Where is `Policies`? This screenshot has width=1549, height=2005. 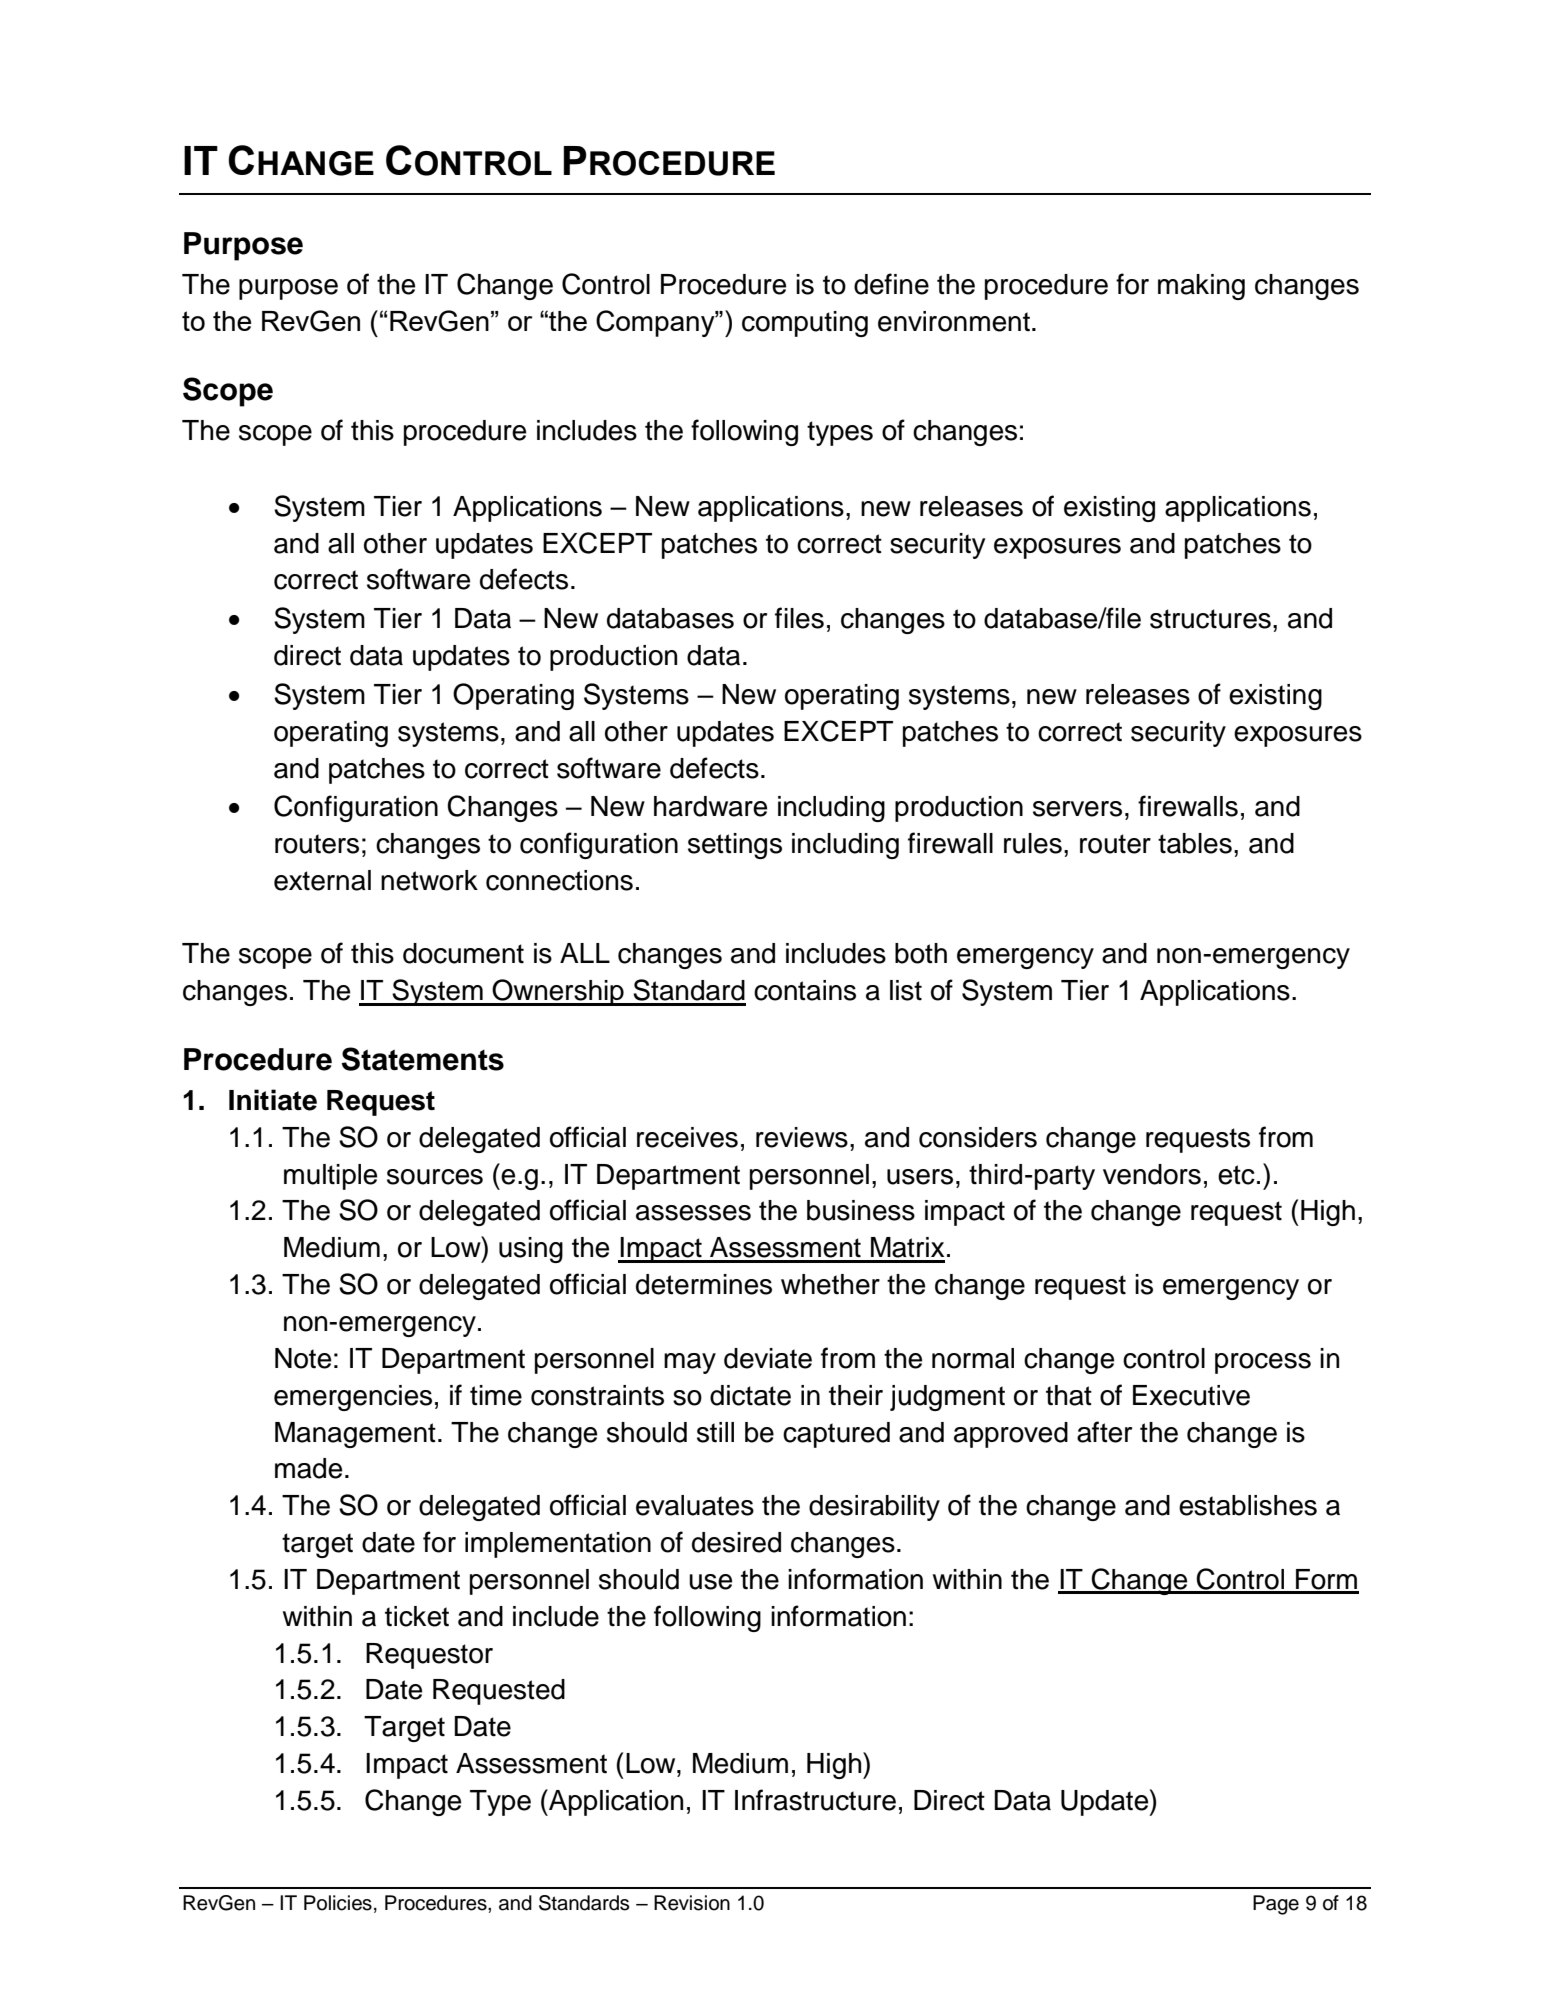
Policies is located at coordinates (338, 1903).
